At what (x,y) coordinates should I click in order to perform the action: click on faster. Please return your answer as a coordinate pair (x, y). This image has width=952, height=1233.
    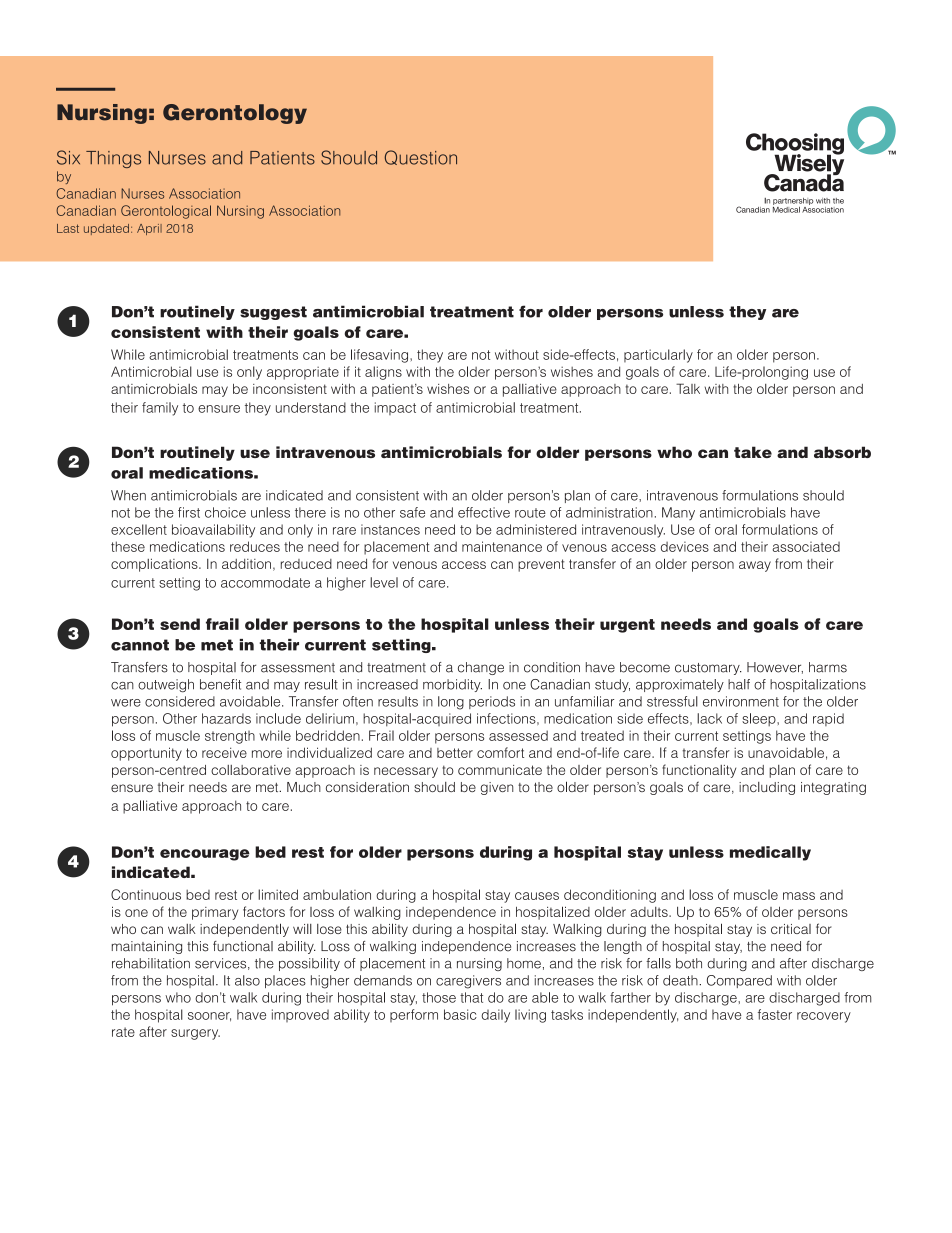
    Looking at the image, I should click on (775, 1014).
